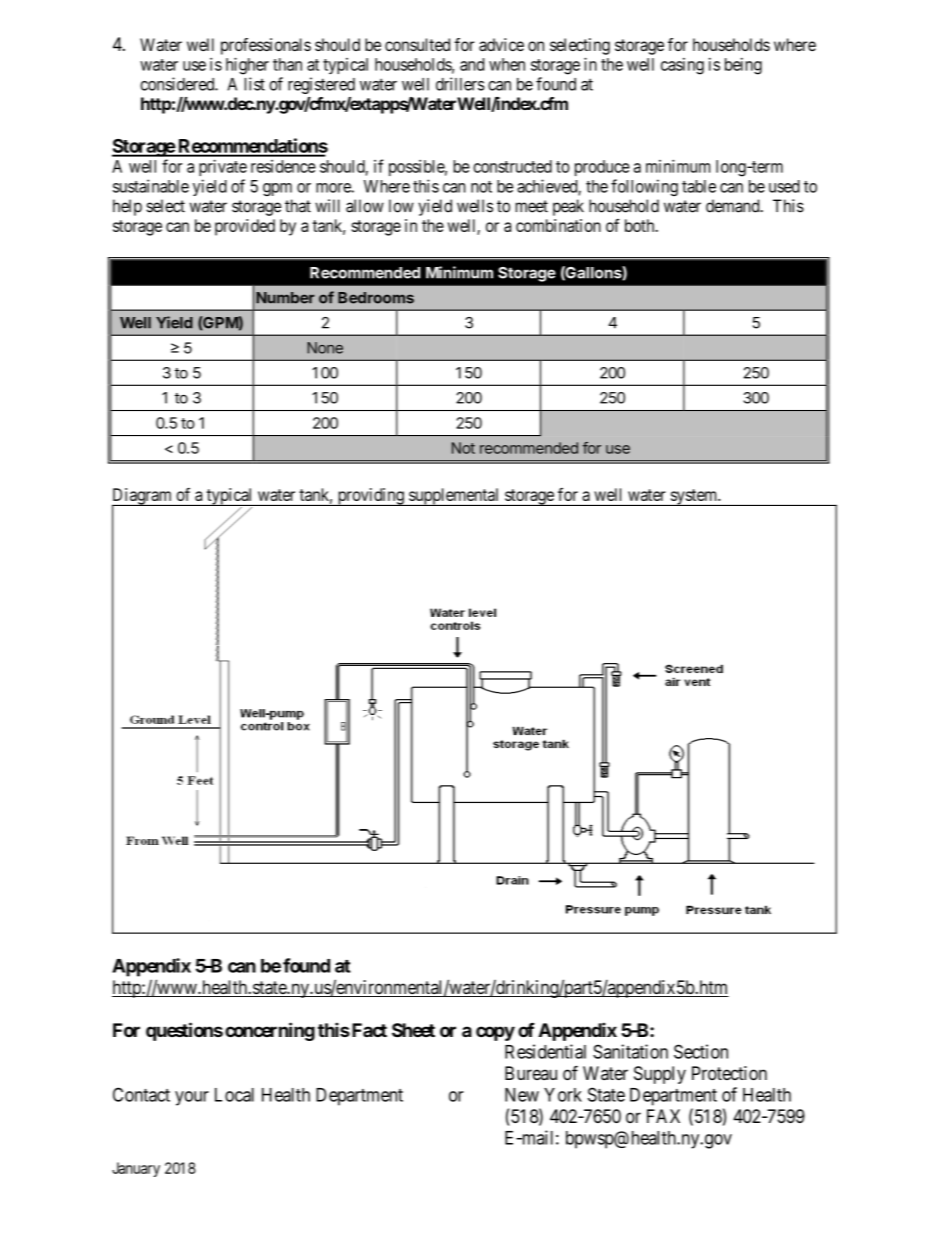 This screenshot has height=1233, width=952. What do you see at coordinates (522, 1095) in the screenshot?
I see `New` at bounding box center [522, 1095].
